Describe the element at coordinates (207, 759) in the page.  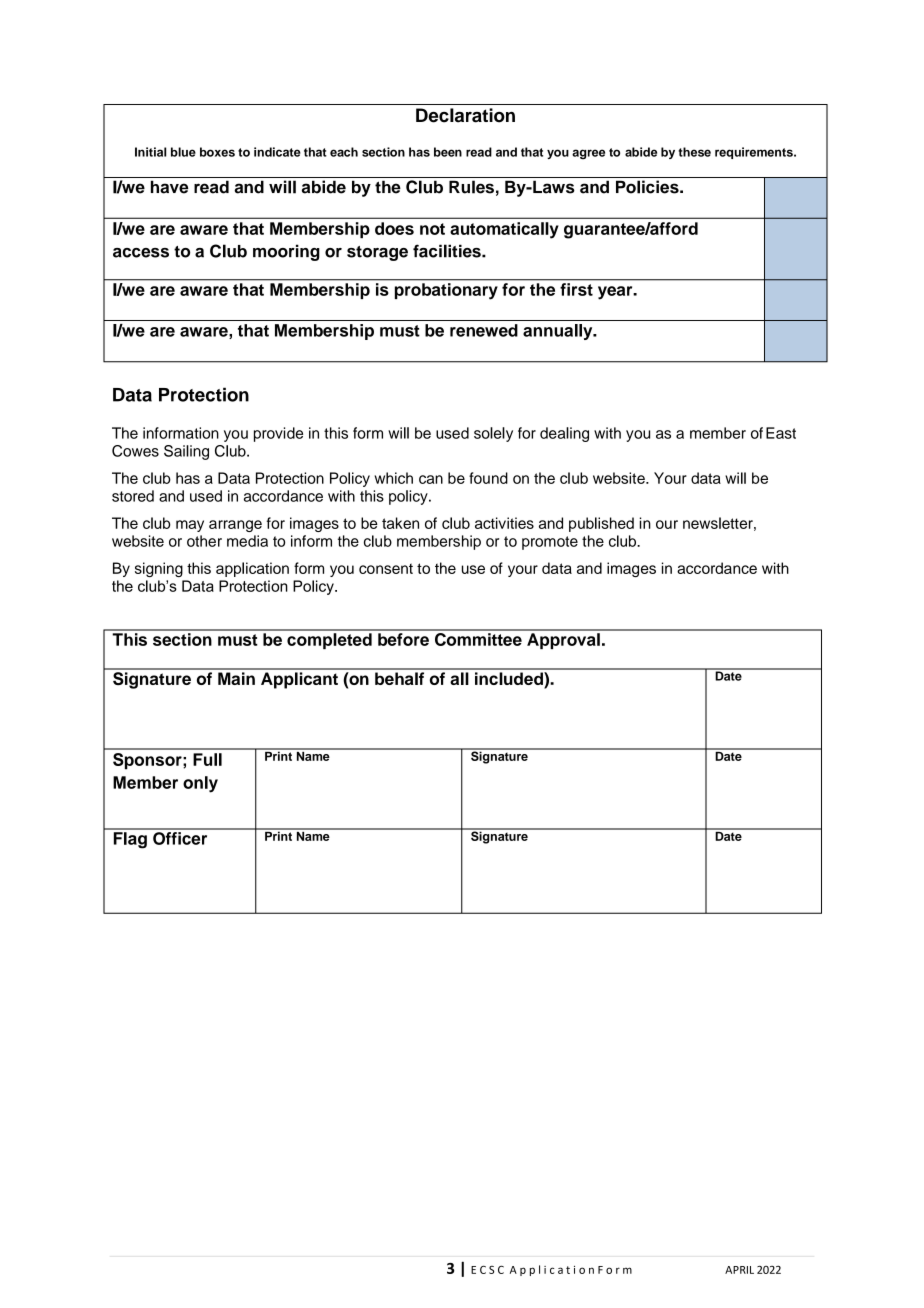
I see `Full` at that location.
